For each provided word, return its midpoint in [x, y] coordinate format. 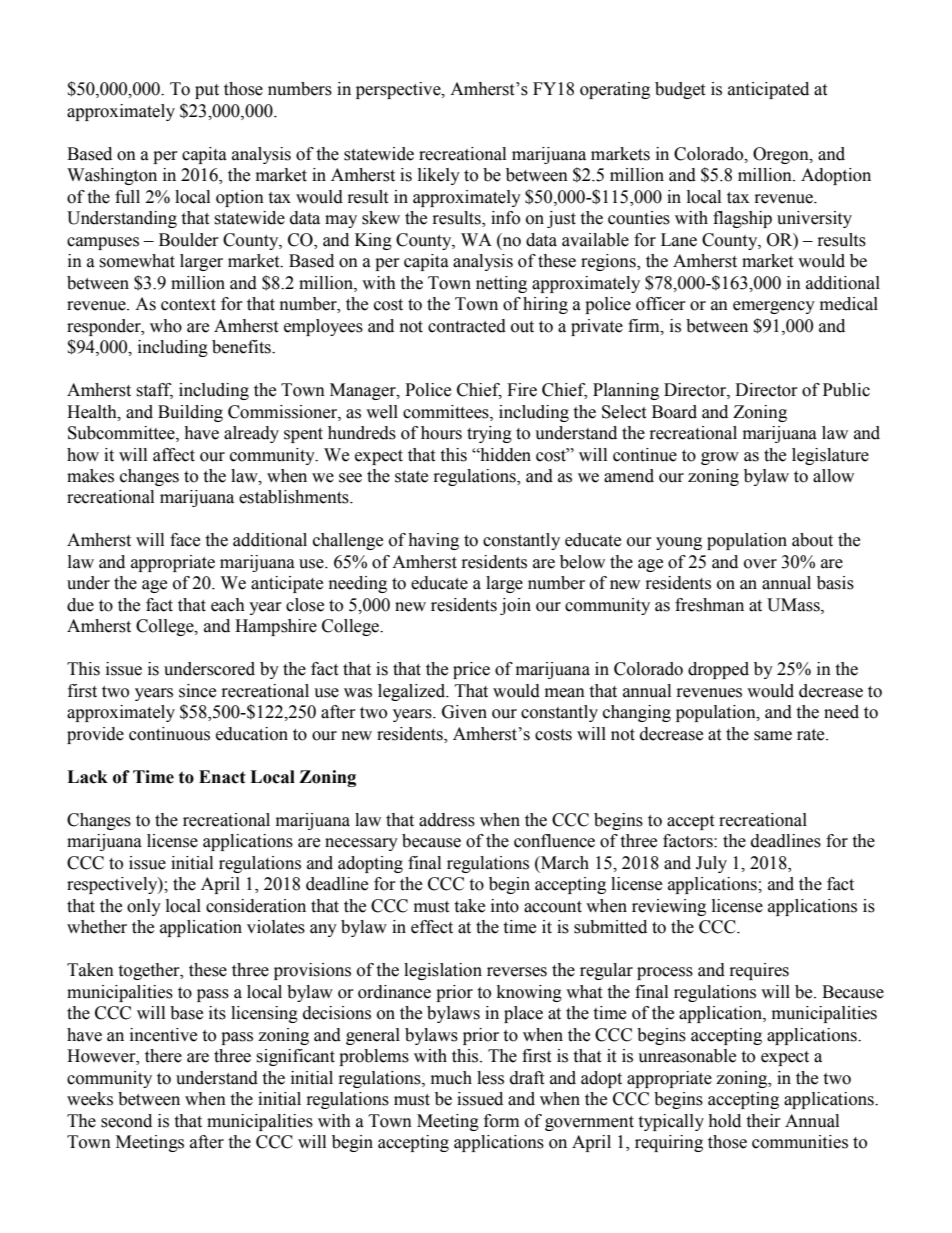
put [207, 91]
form [501, 1121]
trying [489, 434]
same [773, 736]
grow [720, 458]
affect [174, 455]
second [126, 1121]
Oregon [782, 155]
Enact [222, 777]
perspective [399, 90]
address [447, 820]
